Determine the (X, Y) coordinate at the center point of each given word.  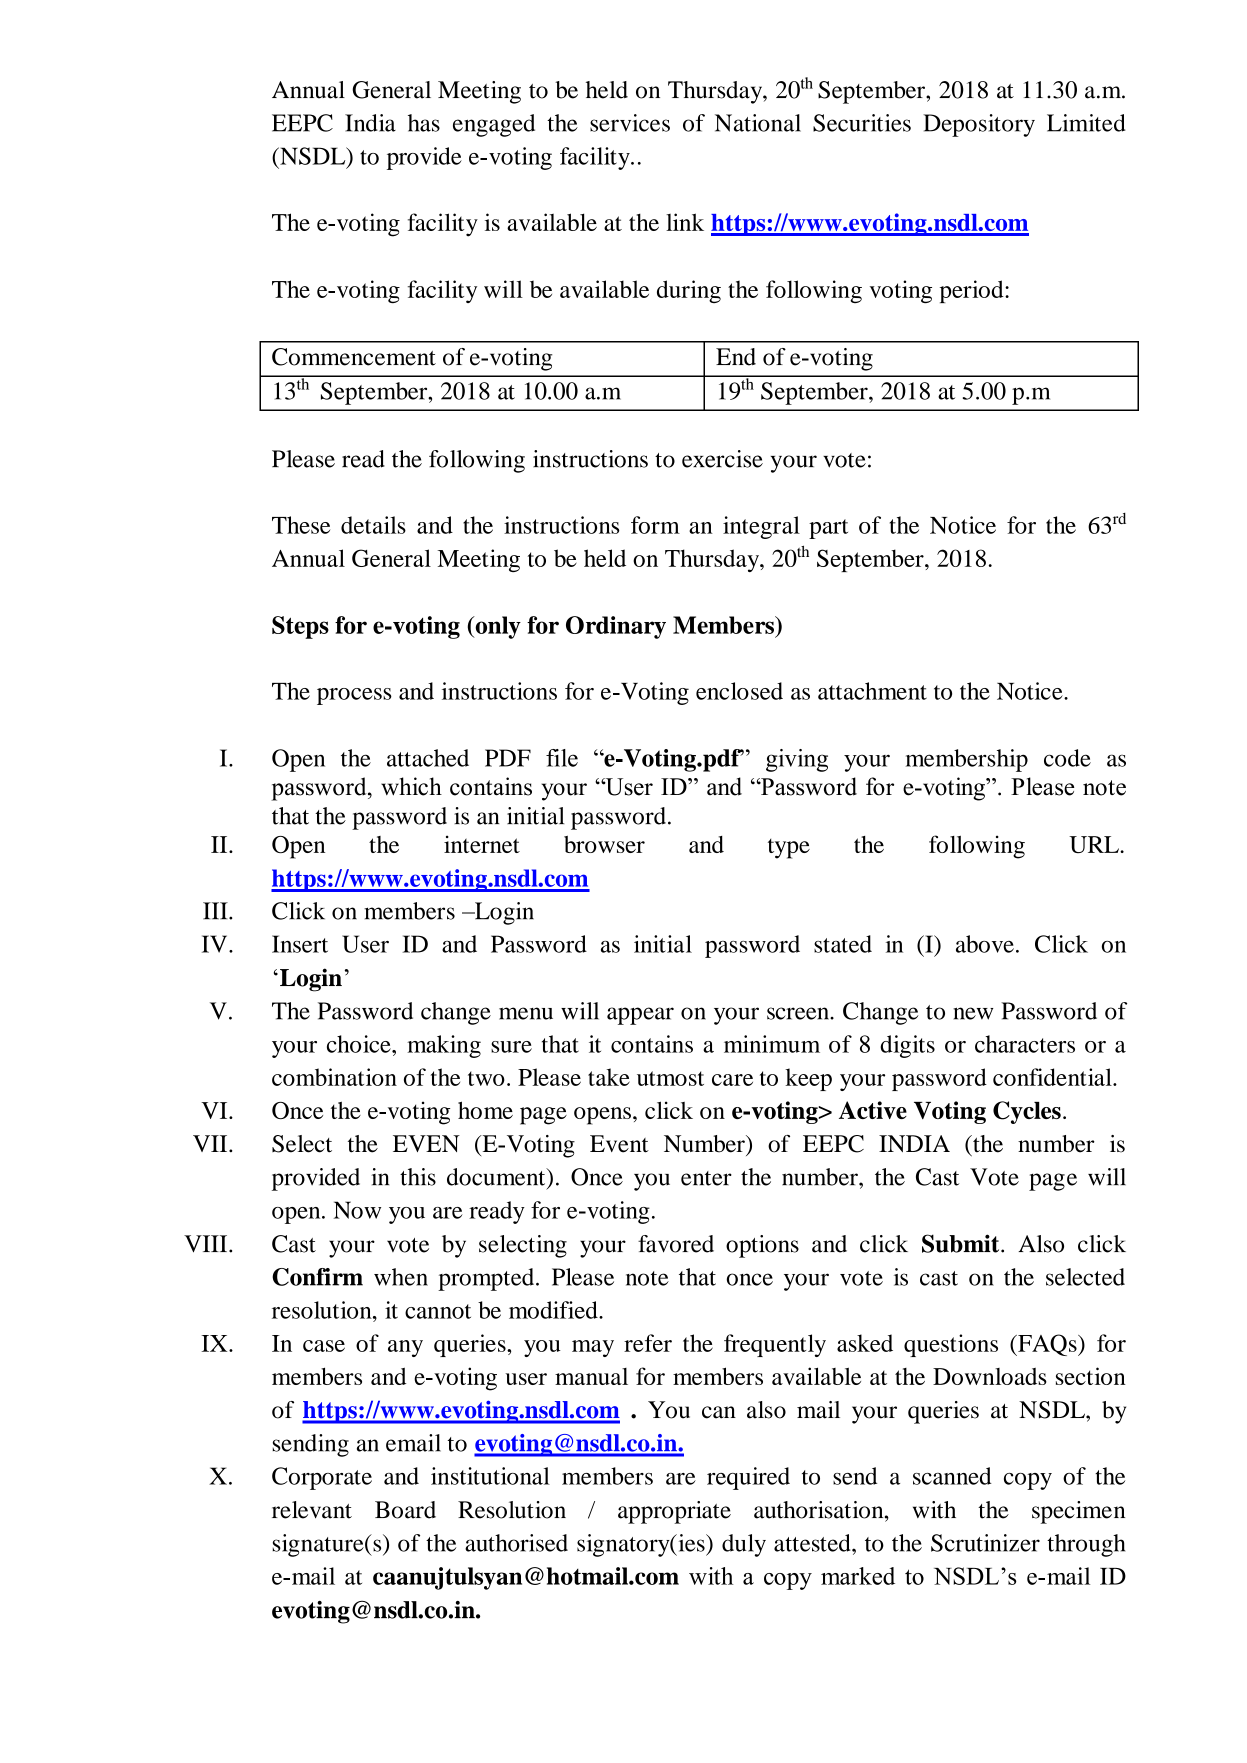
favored (676, 1244)
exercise (722, 459)
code (1067, 758)
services (630, 123)
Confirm (317, 1277)
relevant (312, 1510)
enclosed (739, 691)
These (301, 525)
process (354, 696)
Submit (962, 1243)
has (424, 123)
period (973, 291)
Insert (300, 944)
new (973, 1013)
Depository (979, 125)
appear (640, 1016)
